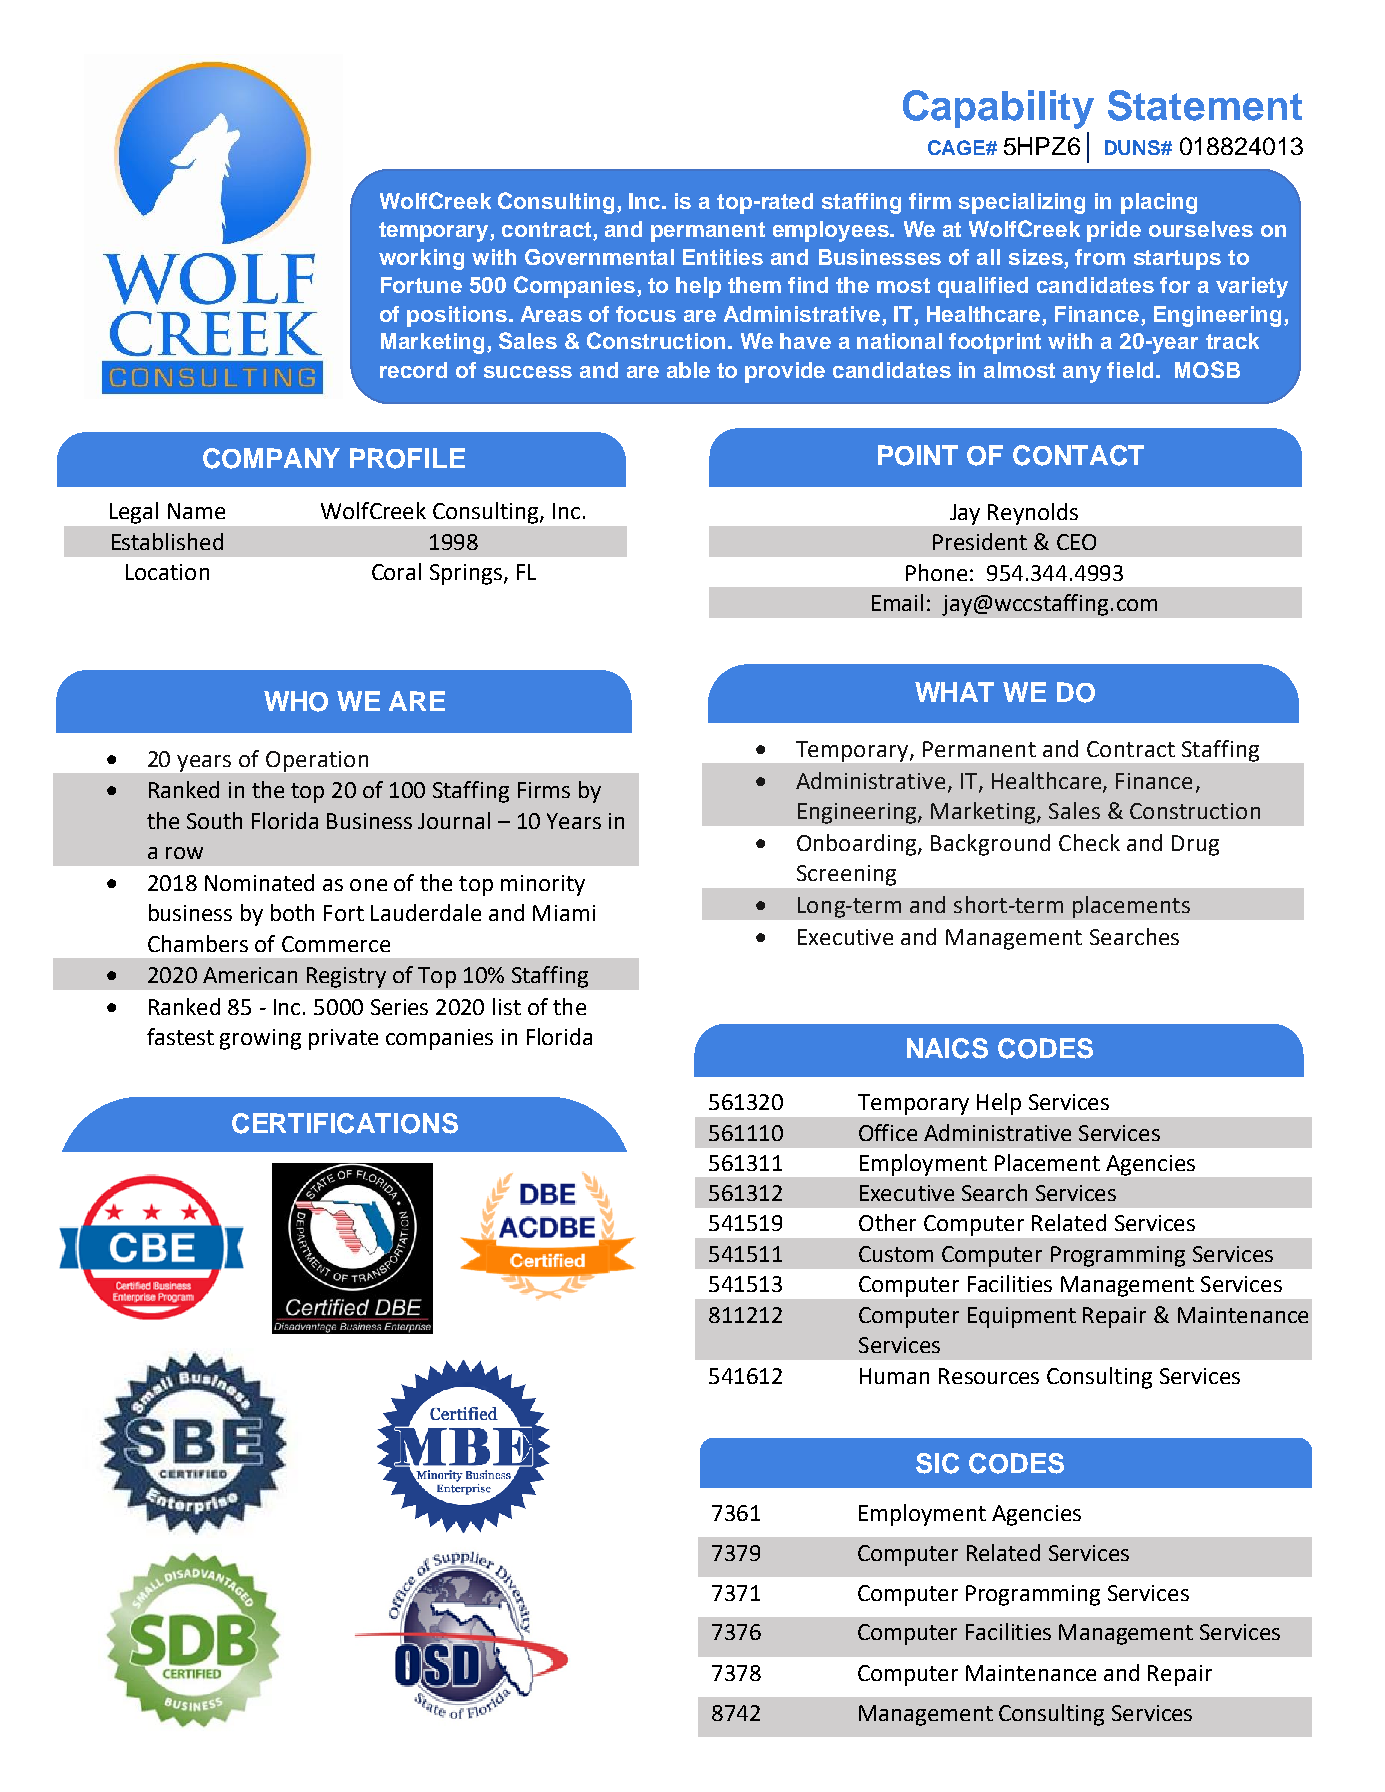  Describe the element at coordinates (846, 875) in the screenshot. I see `Screening` at that location.
